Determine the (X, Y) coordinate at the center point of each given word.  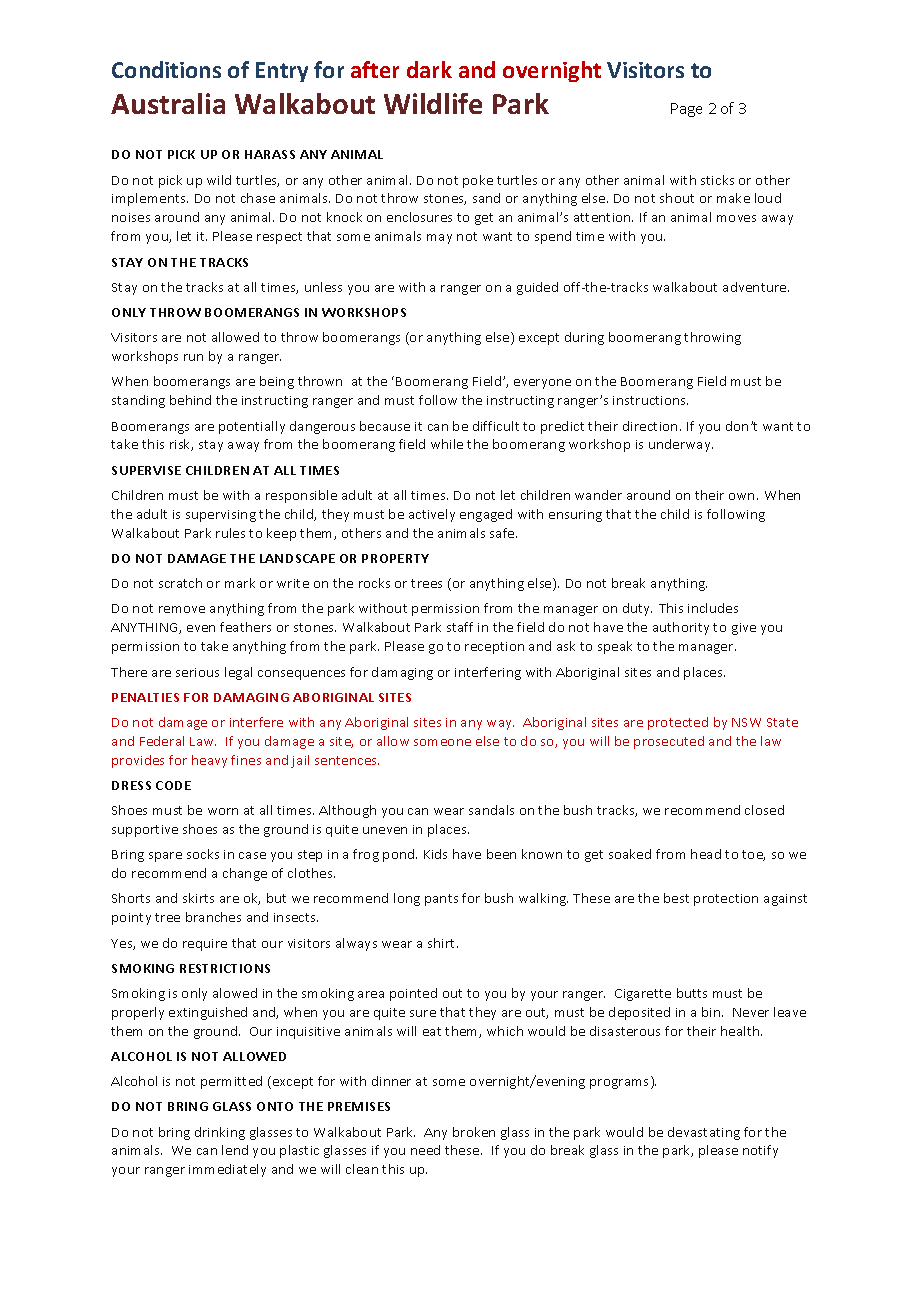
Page (686, 110)
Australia (168, 103)
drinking (220, 1133)
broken (474, 1132)
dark (429, 69)
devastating (704, 1133)
